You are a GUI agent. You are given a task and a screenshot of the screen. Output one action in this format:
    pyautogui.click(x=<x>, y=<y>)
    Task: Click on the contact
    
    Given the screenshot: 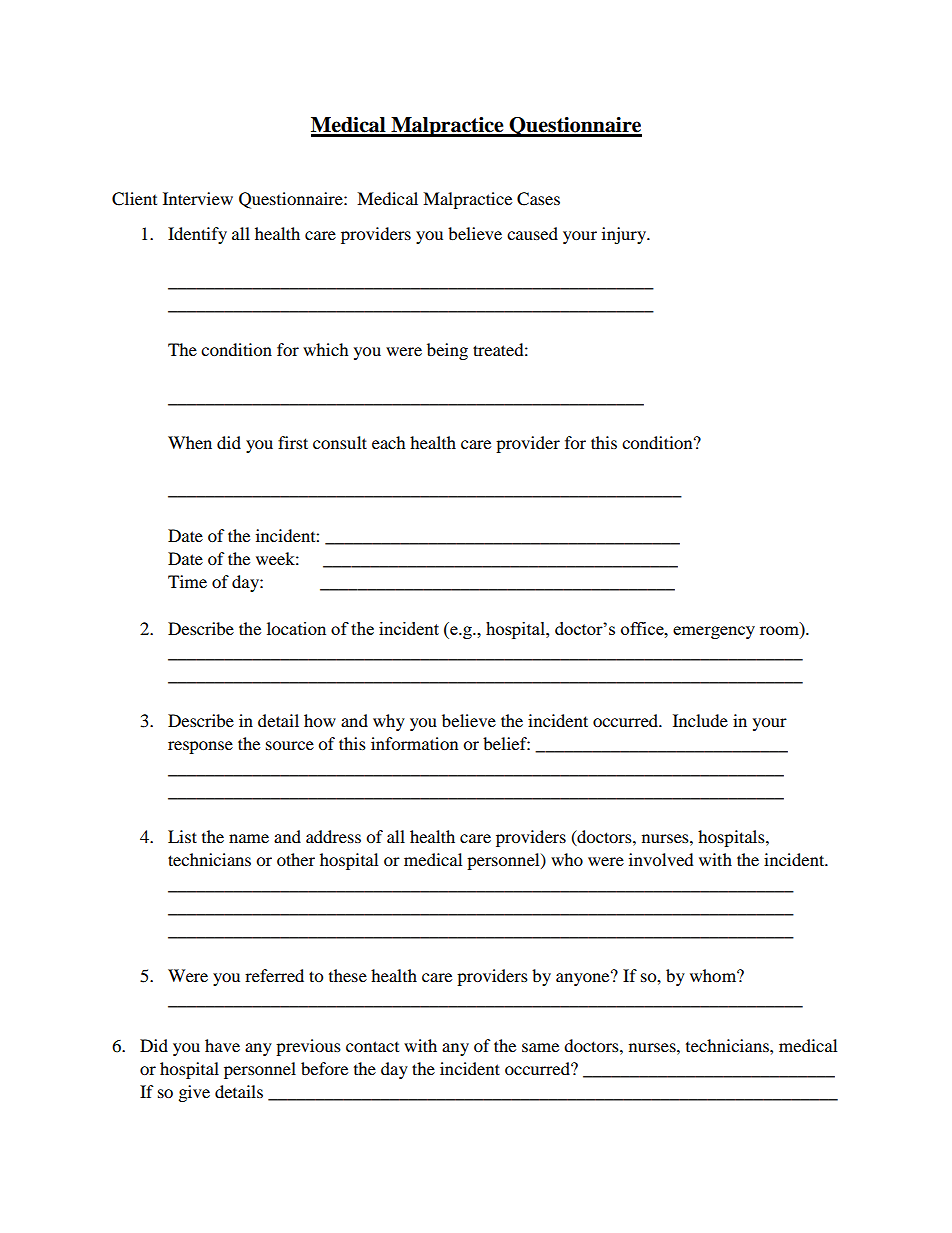 What is the action you would take?
    pyautogui.click(x=372, y=1046)
